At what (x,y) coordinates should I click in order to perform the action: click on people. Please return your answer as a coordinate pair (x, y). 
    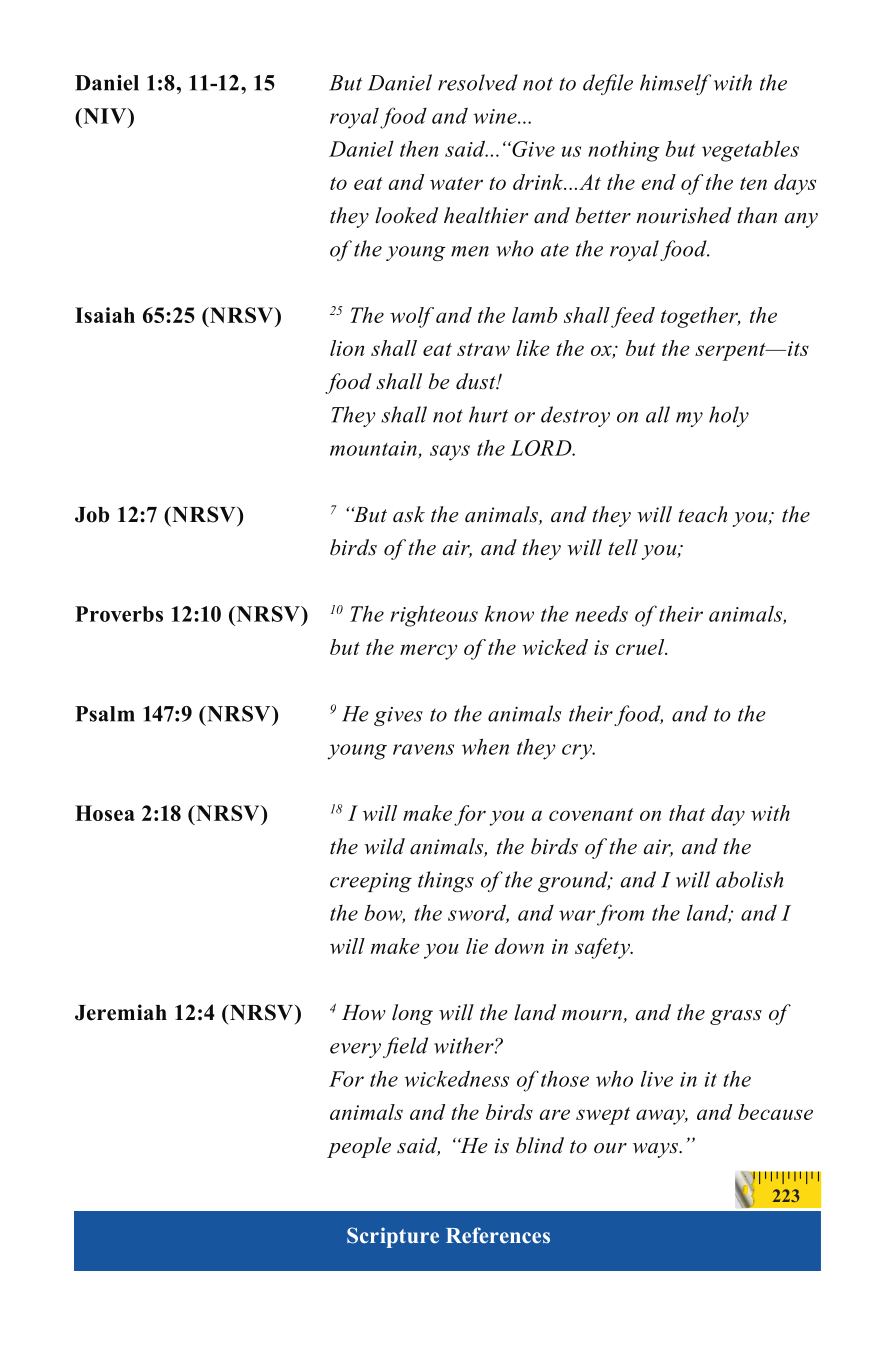
    Looking at the image, I should click on (359, 1147).
